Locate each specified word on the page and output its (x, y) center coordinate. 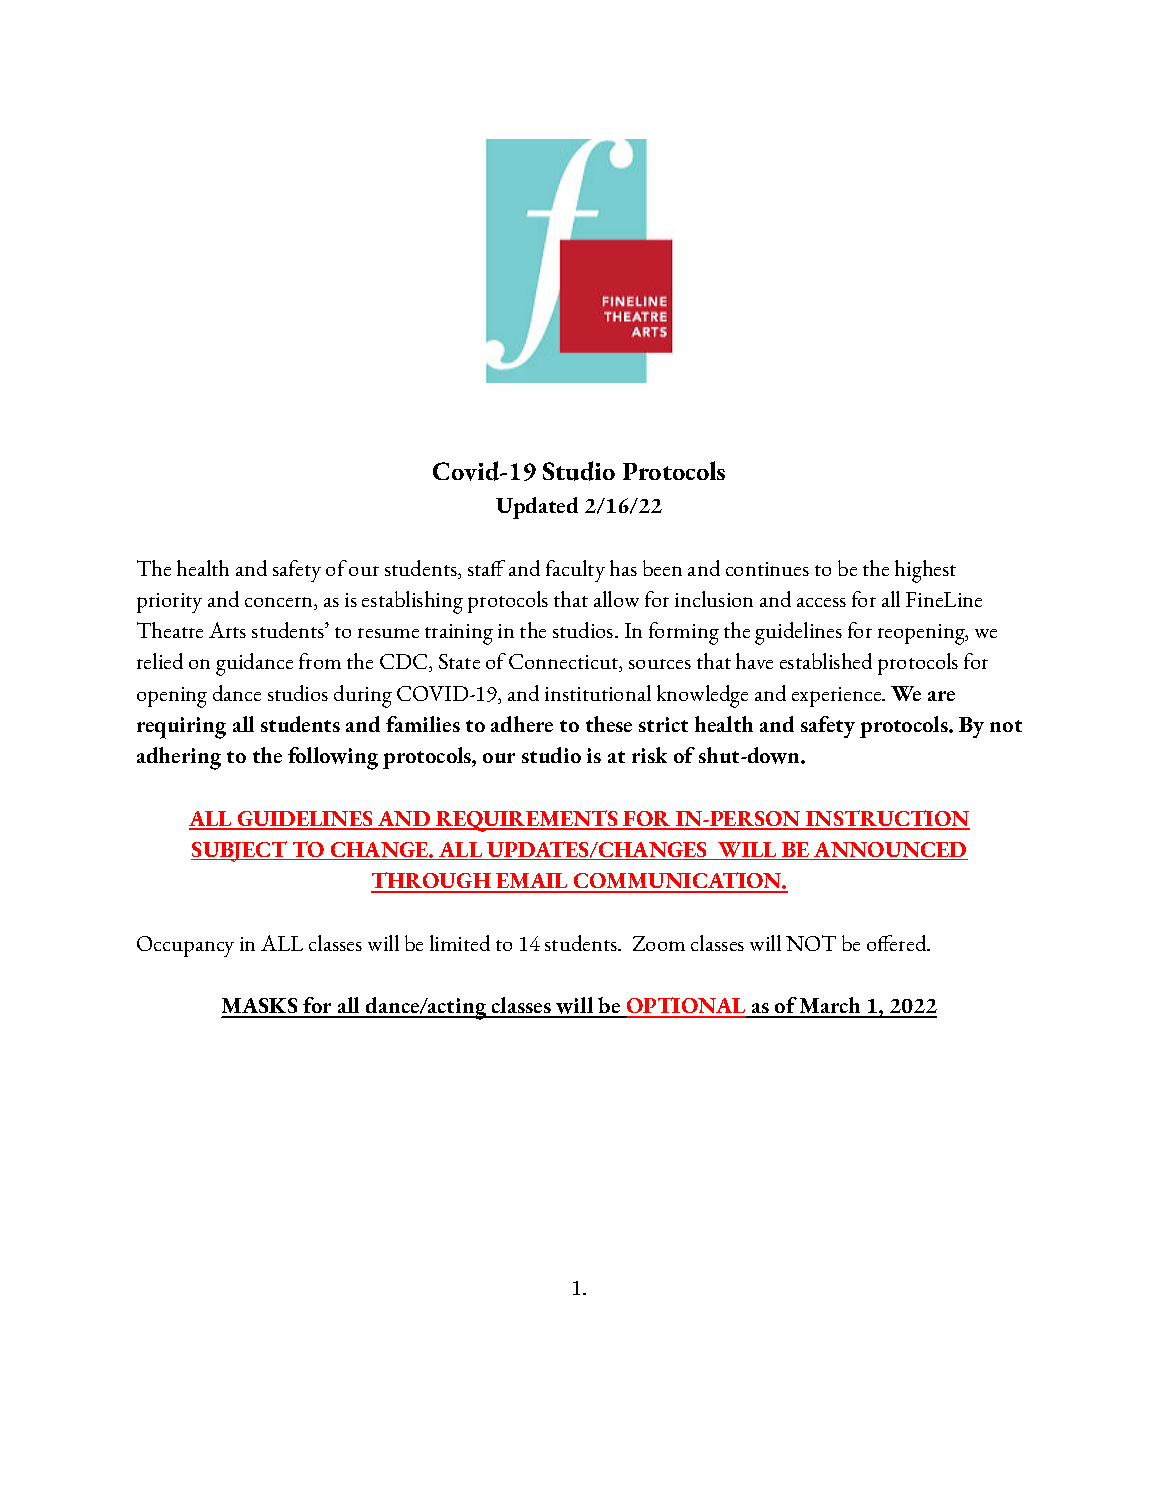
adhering (179, 758)
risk (649, 755)
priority (169, 603)
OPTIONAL (686, 1007)
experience (838, 697)
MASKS (261, 1007)
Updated (537, 508)
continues (767, 569)
